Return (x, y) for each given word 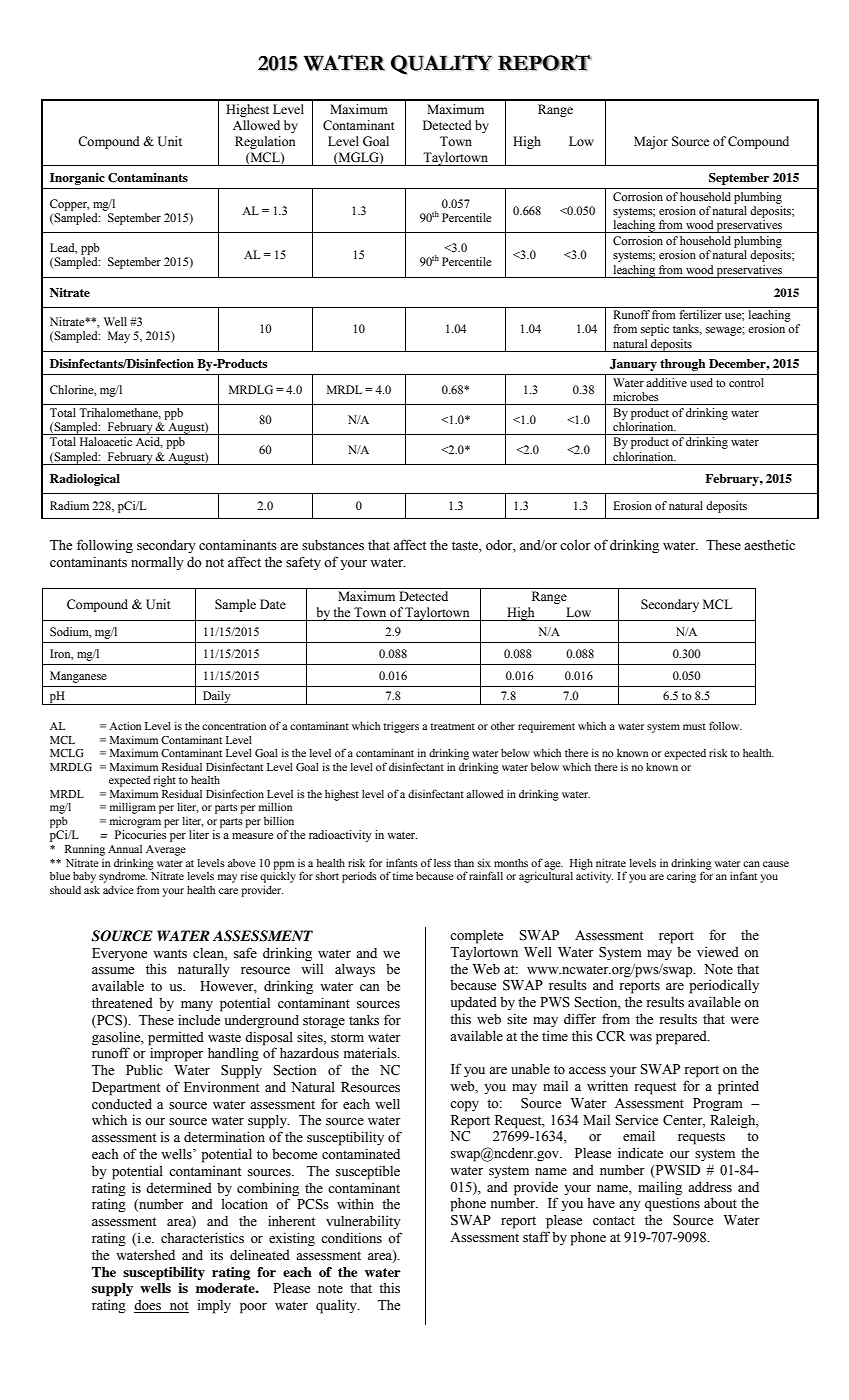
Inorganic (77, 179)
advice (118, 889)
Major (651, 142)
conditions (351, 1238)
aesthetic (769, 545)
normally (157, 563)
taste (466, 547)
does (148, 1306)
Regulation (265, 142)
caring (681, 877)
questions (672, 1204)
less (442, 863)
